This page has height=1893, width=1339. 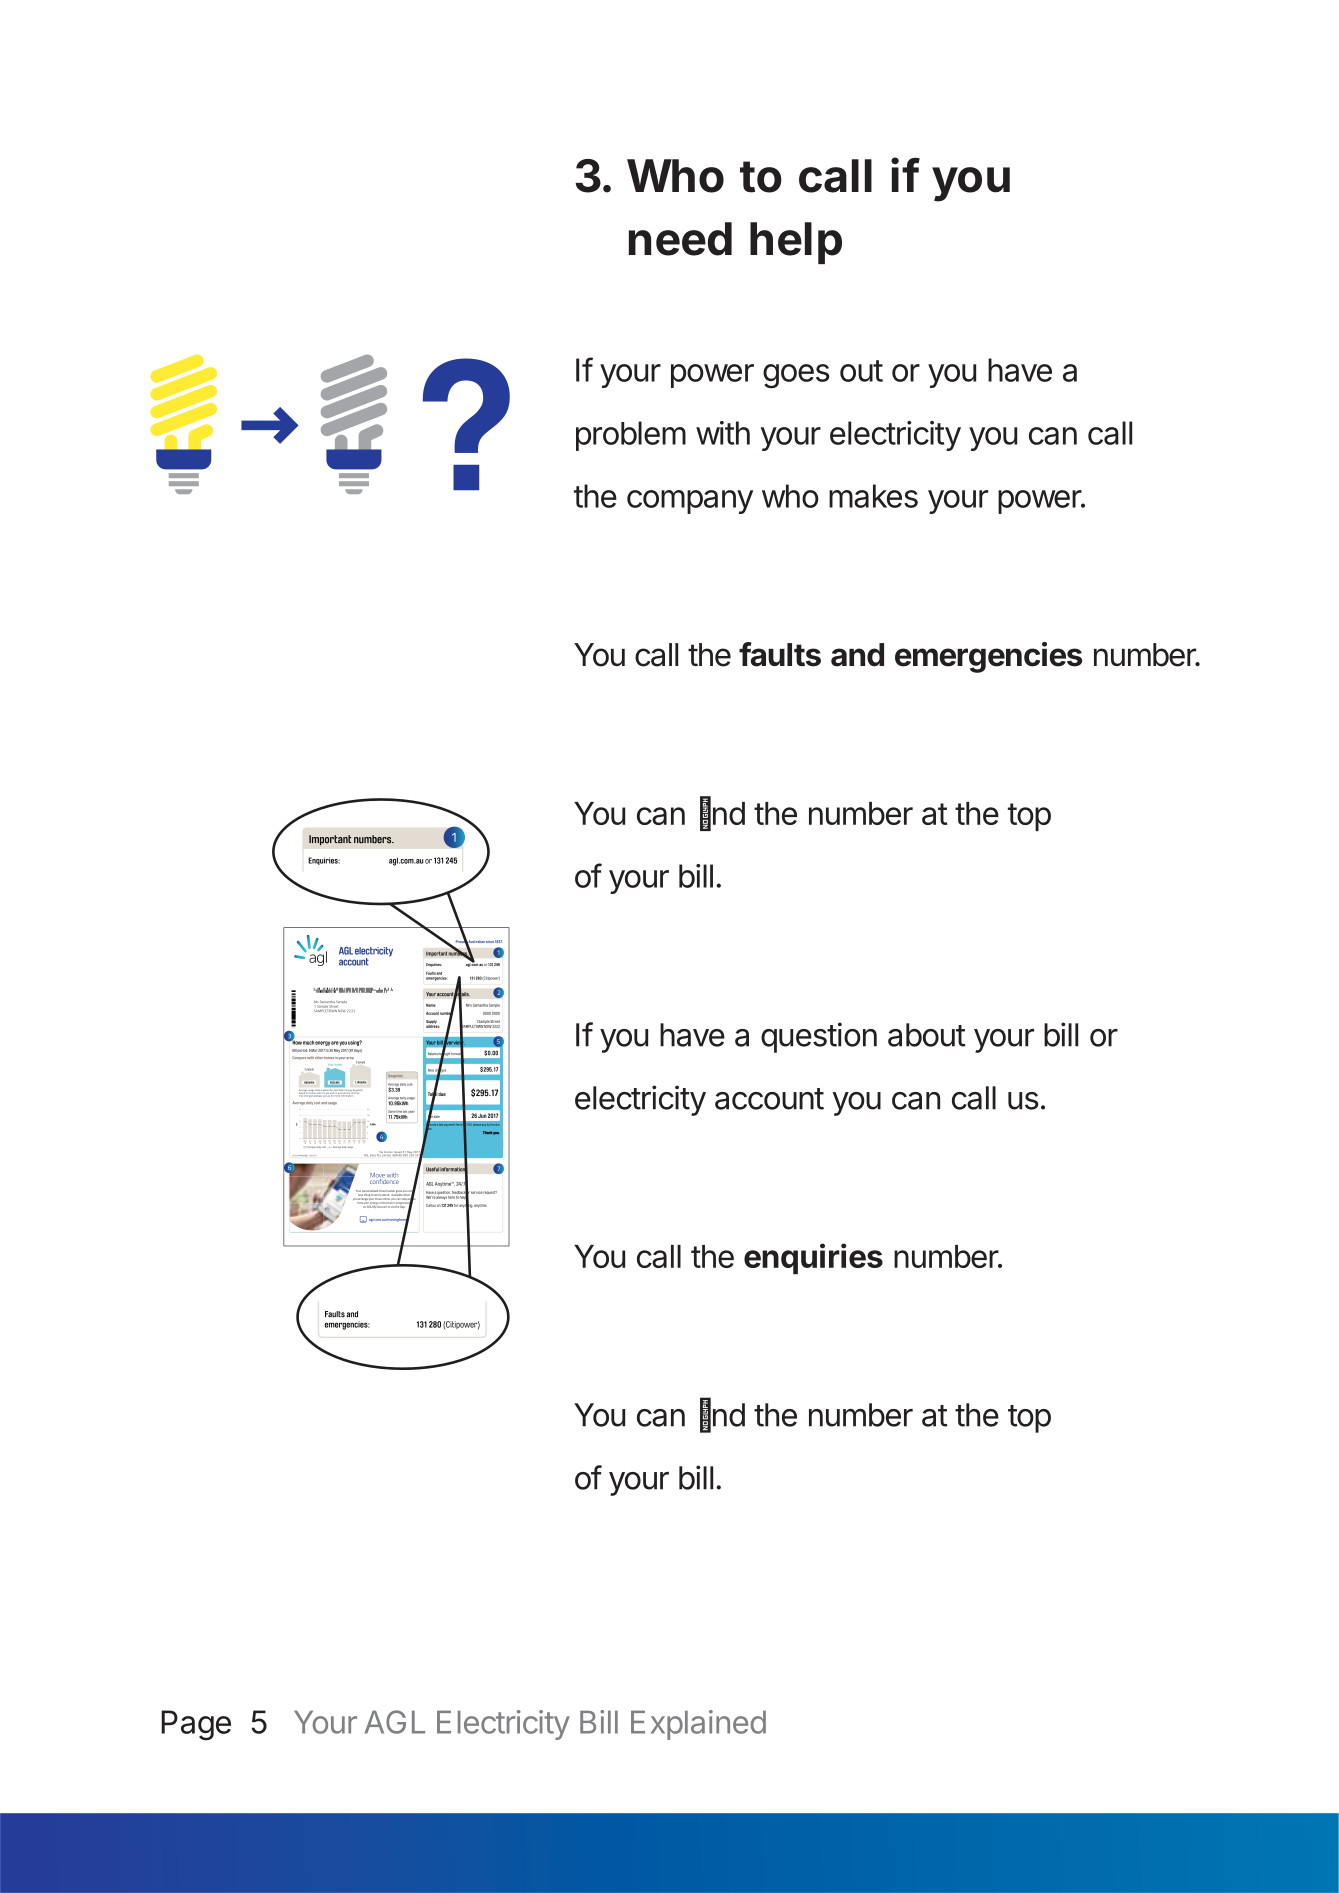 I want to click on account, so click(x=769, y=1099).
